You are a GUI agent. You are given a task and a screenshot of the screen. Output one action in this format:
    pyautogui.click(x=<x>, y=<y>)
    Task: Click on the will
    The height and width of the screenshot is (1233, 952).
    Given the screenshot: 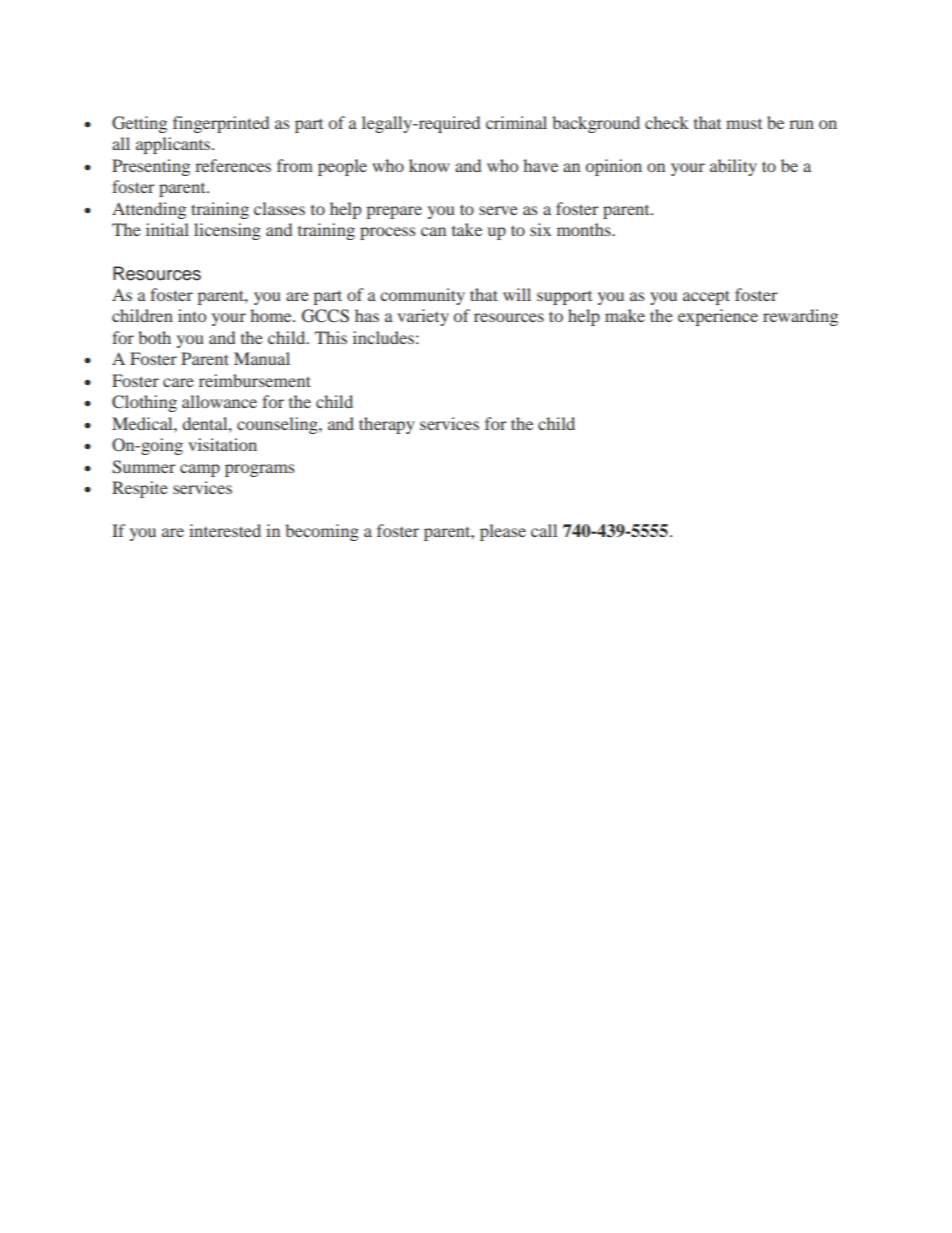 What is the action you would take?
    pyautogui.click(x=517, y=294)
